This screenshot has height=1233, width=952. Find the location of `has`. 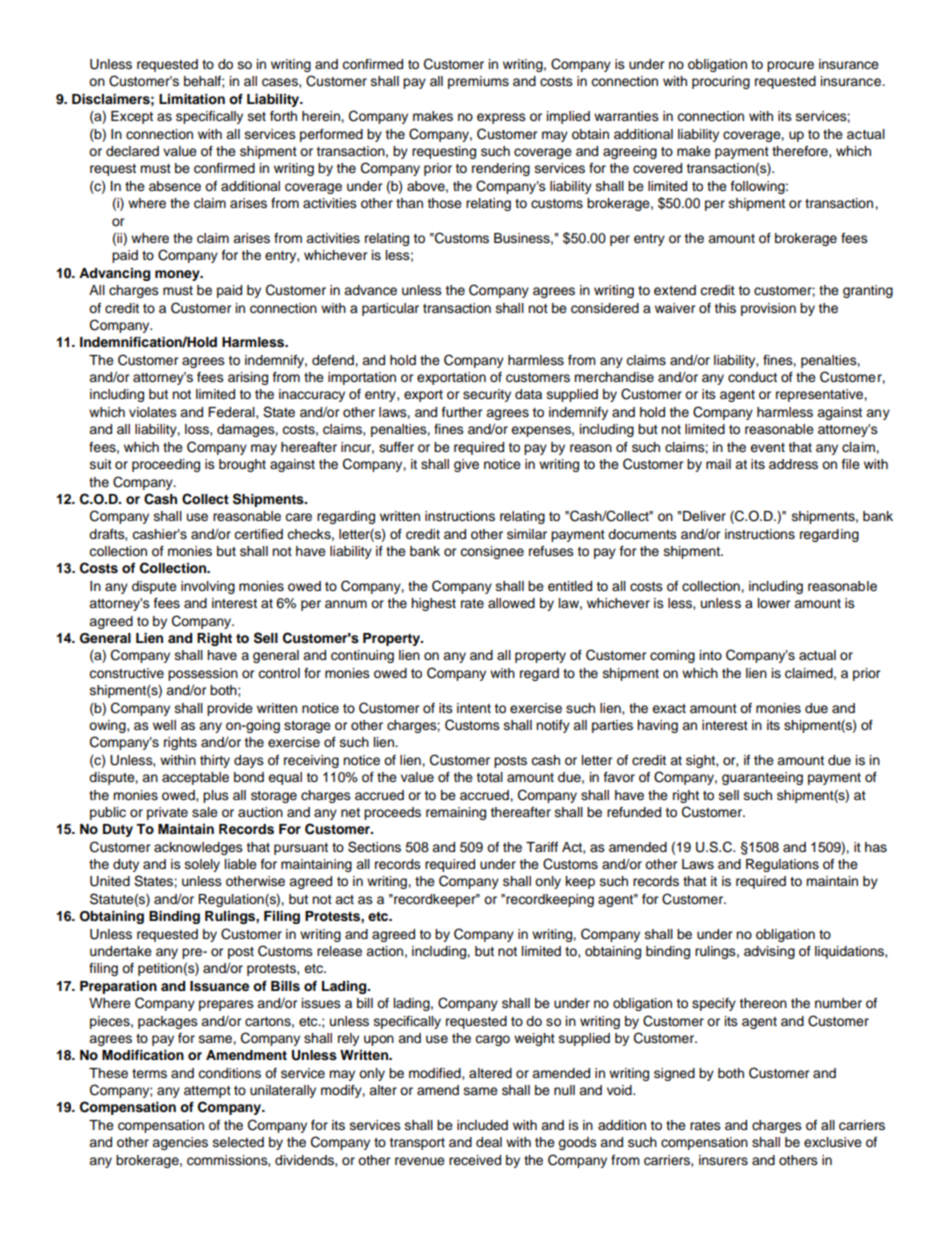

has is located at coordinates (876, 847).
